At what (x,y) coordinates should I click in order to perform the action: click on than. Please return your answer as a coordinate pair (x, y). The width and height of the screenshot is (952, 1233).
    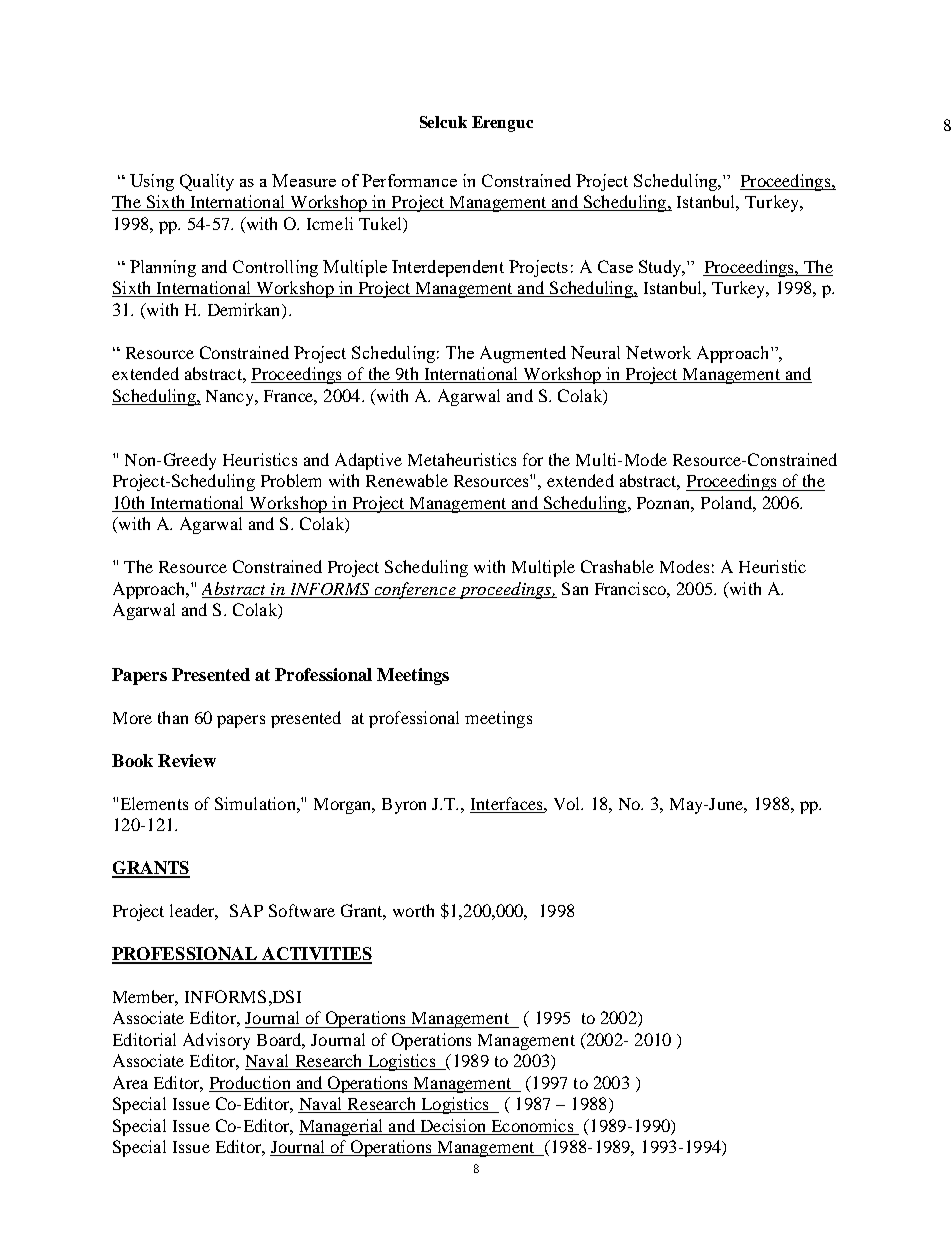
    Looking at the image, I should click on (173, 717).
